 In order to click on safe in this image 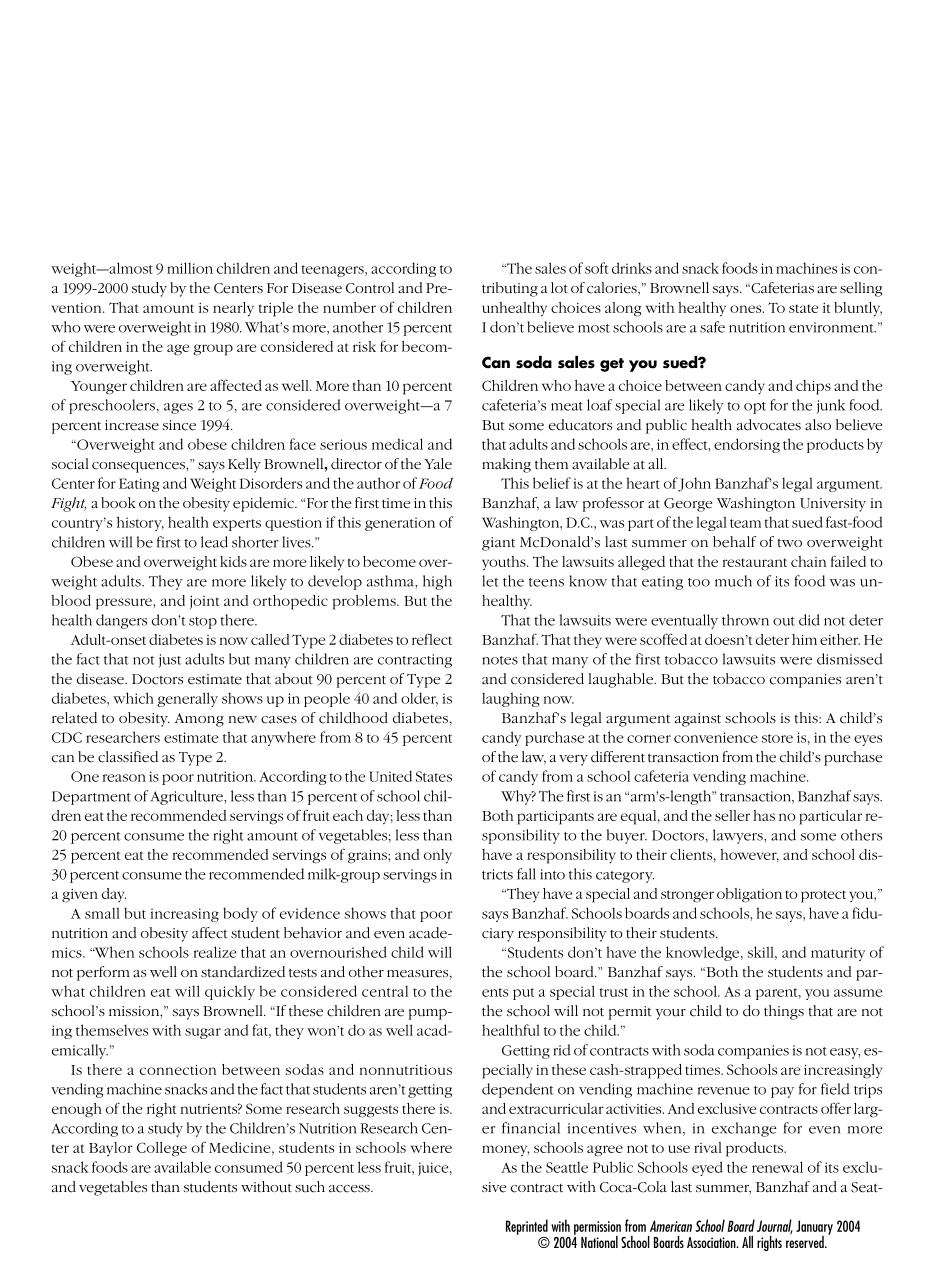, I will do `click(712, 327)`.
